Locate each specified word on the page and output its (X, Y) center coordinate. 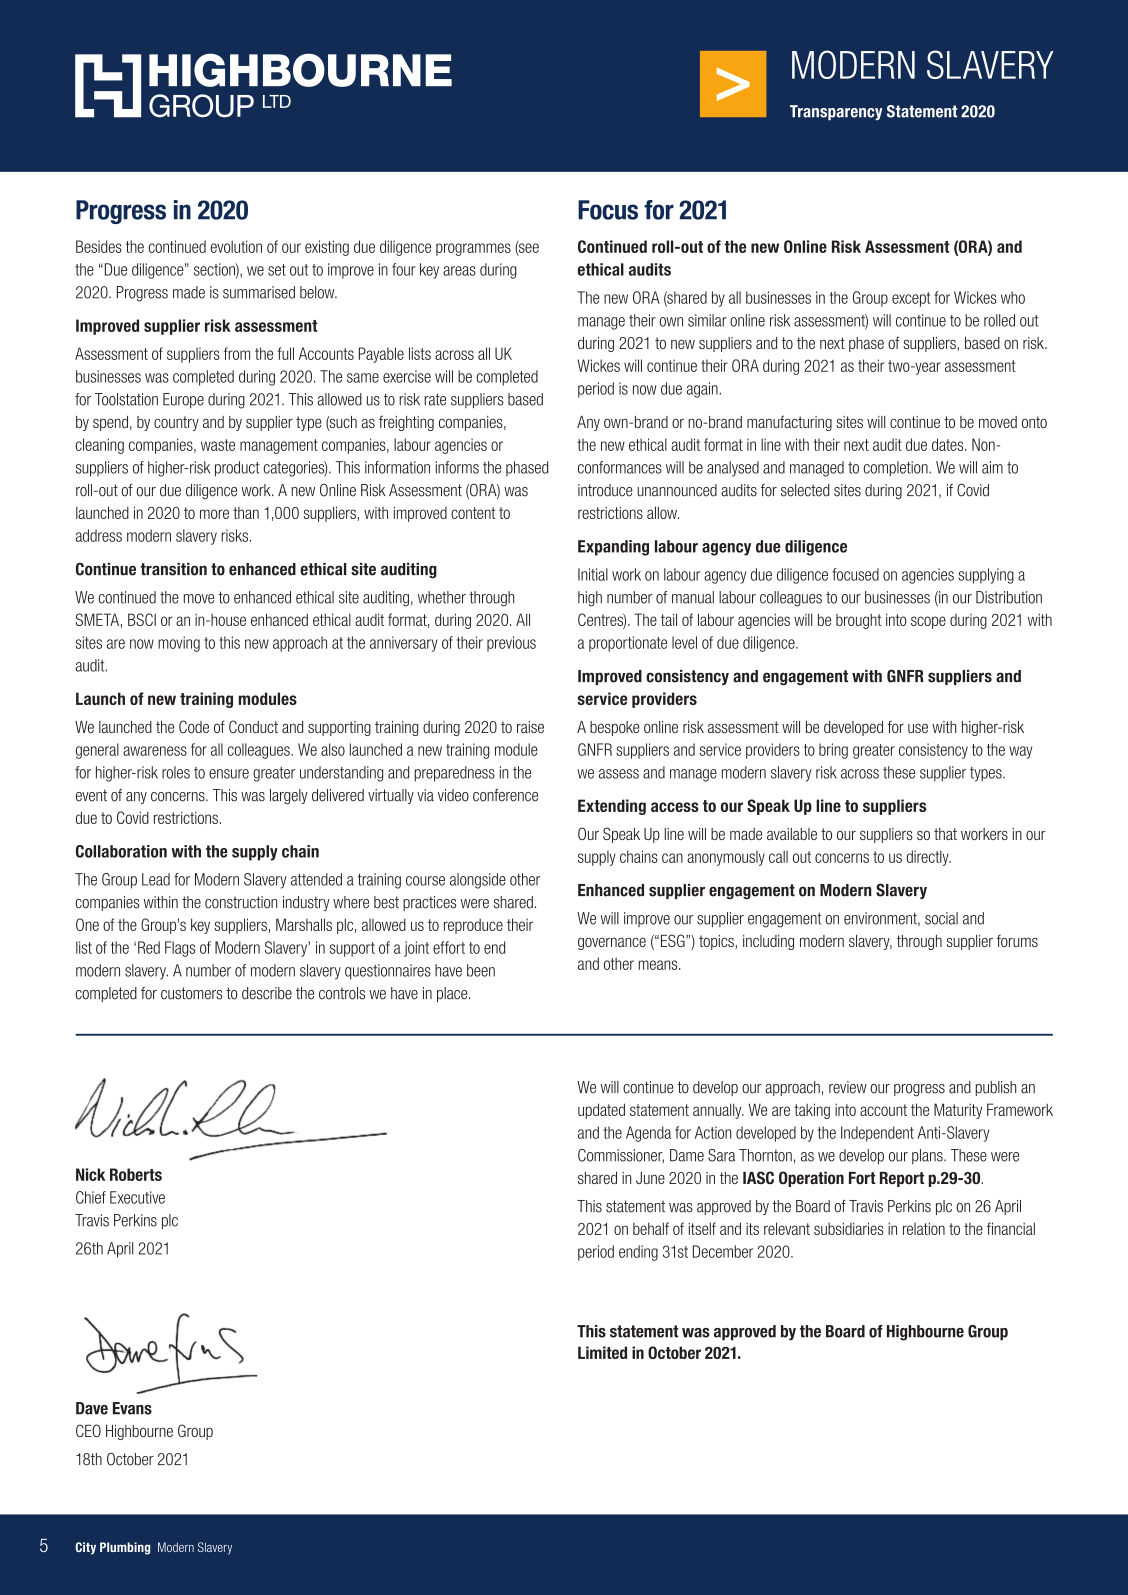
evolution (236, 246)
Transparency (836, 112)
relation (924, 1228)
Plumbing (125, 1548)
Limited (602, 1352)
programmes (473, 249)
